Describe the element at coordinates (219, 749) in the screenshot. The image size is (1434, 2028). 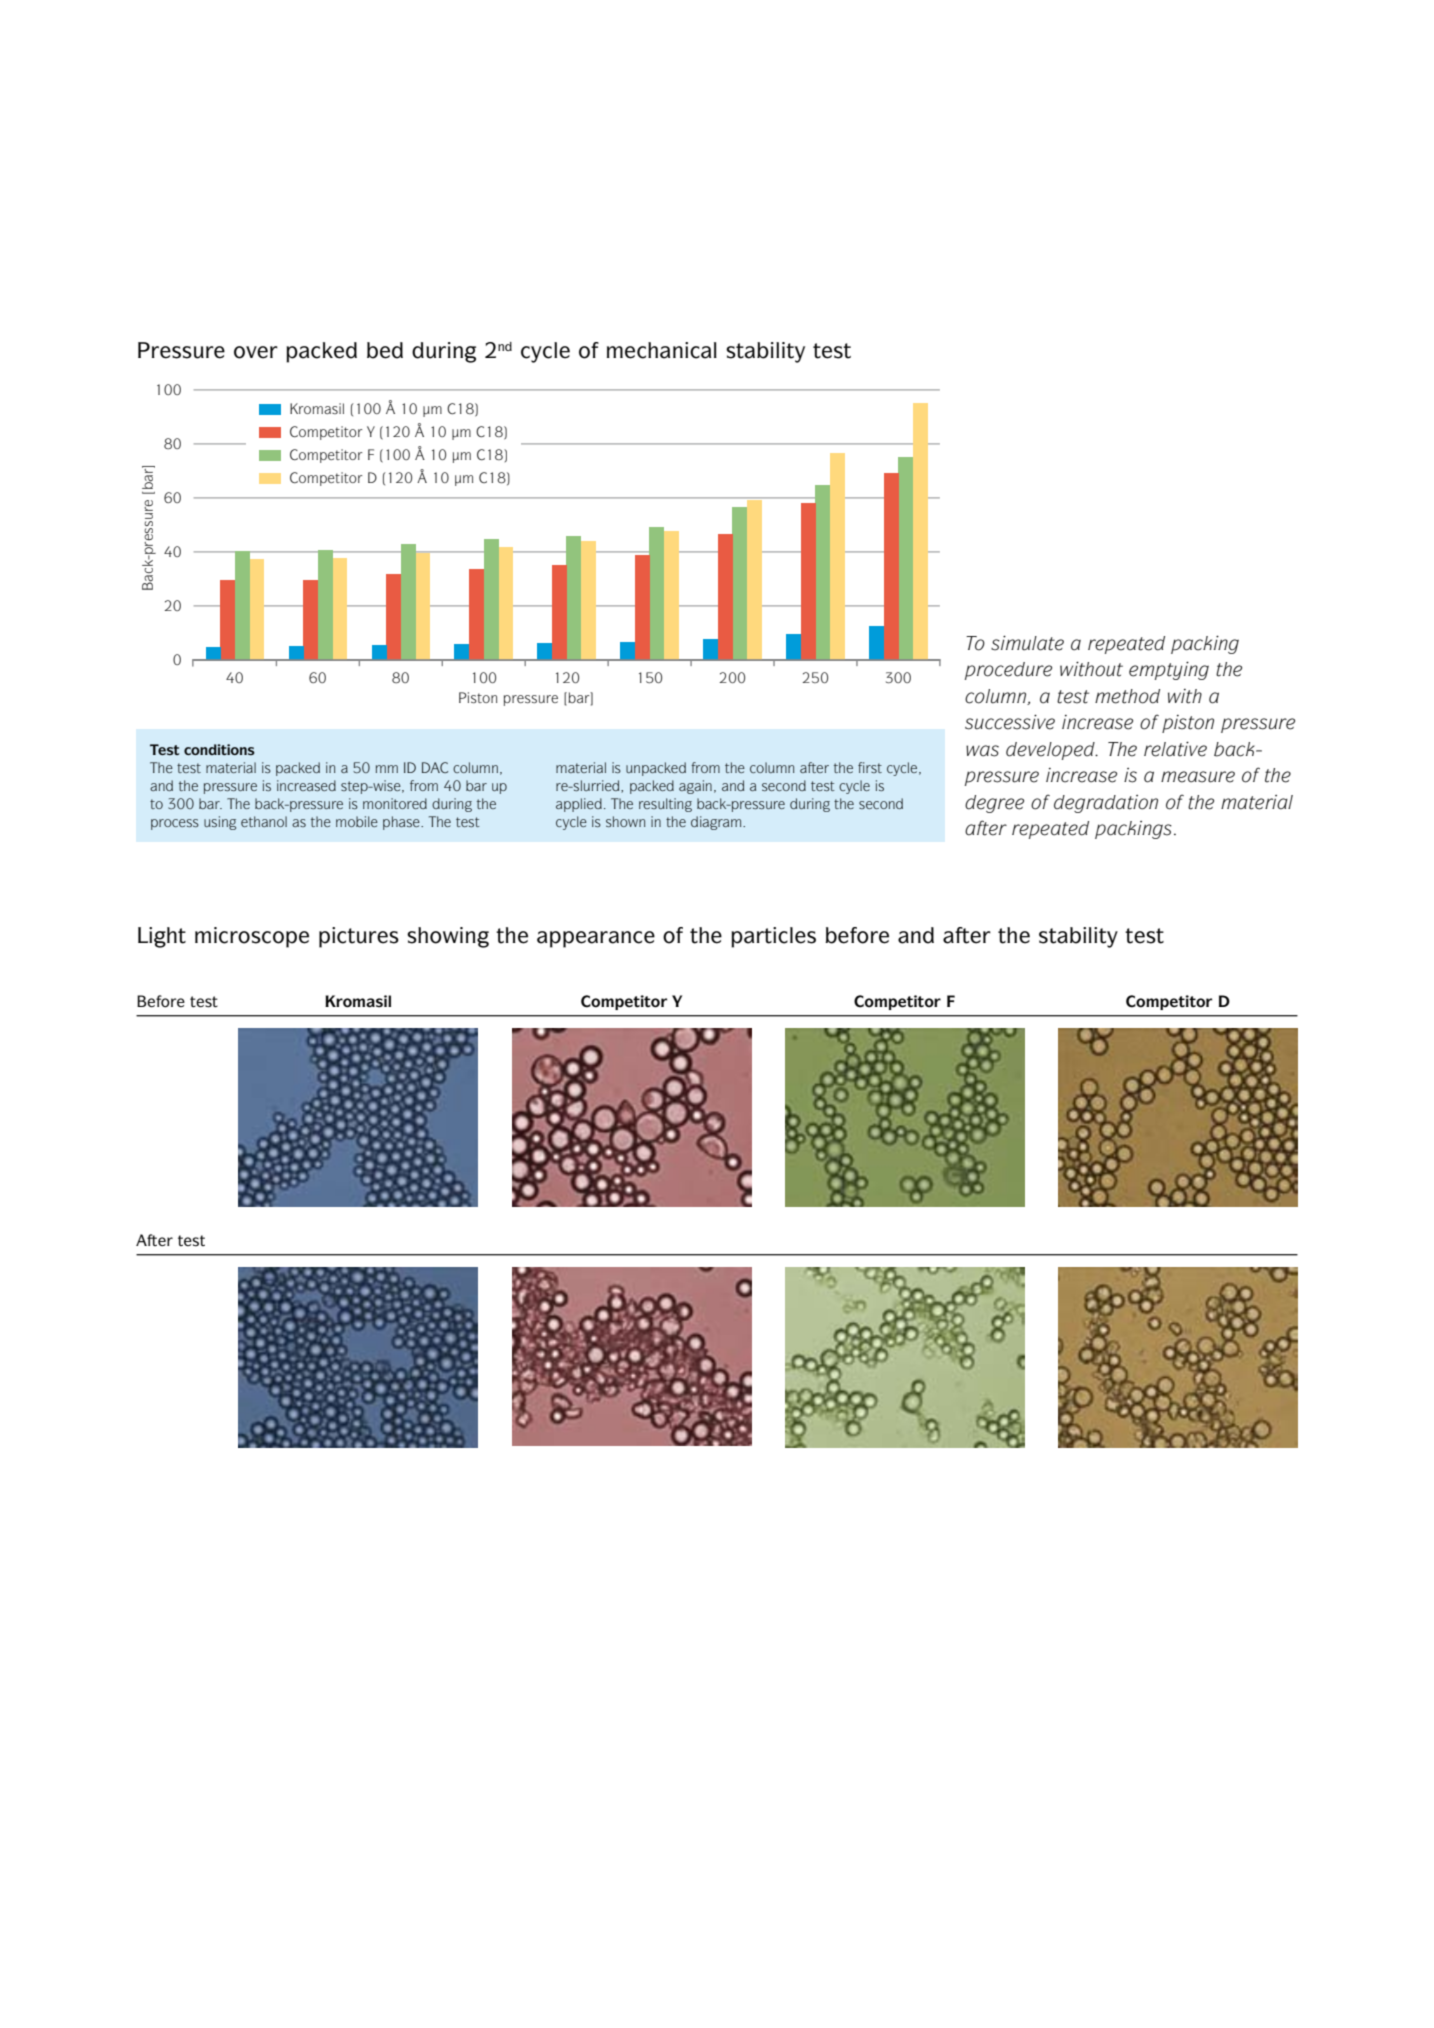
I see `conditions` at that location.
